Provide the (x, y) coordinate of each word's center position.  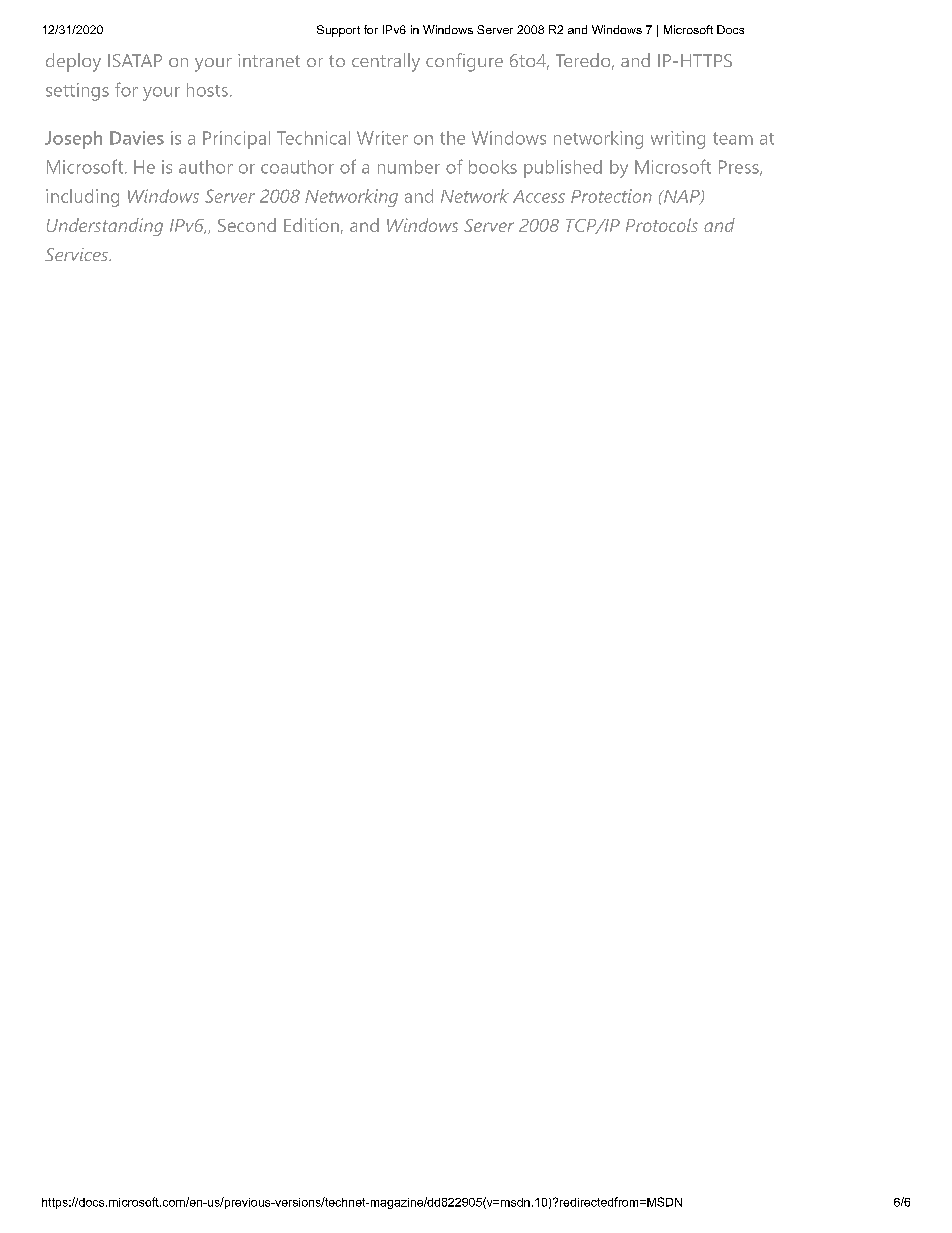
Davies (137, 138)
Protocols (662, 225)
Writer (382, 138)
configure (464, 62)
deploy (73, 62)
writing (678, 140)
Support (338, 31)
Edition (311, 225)
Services (77, 254)
